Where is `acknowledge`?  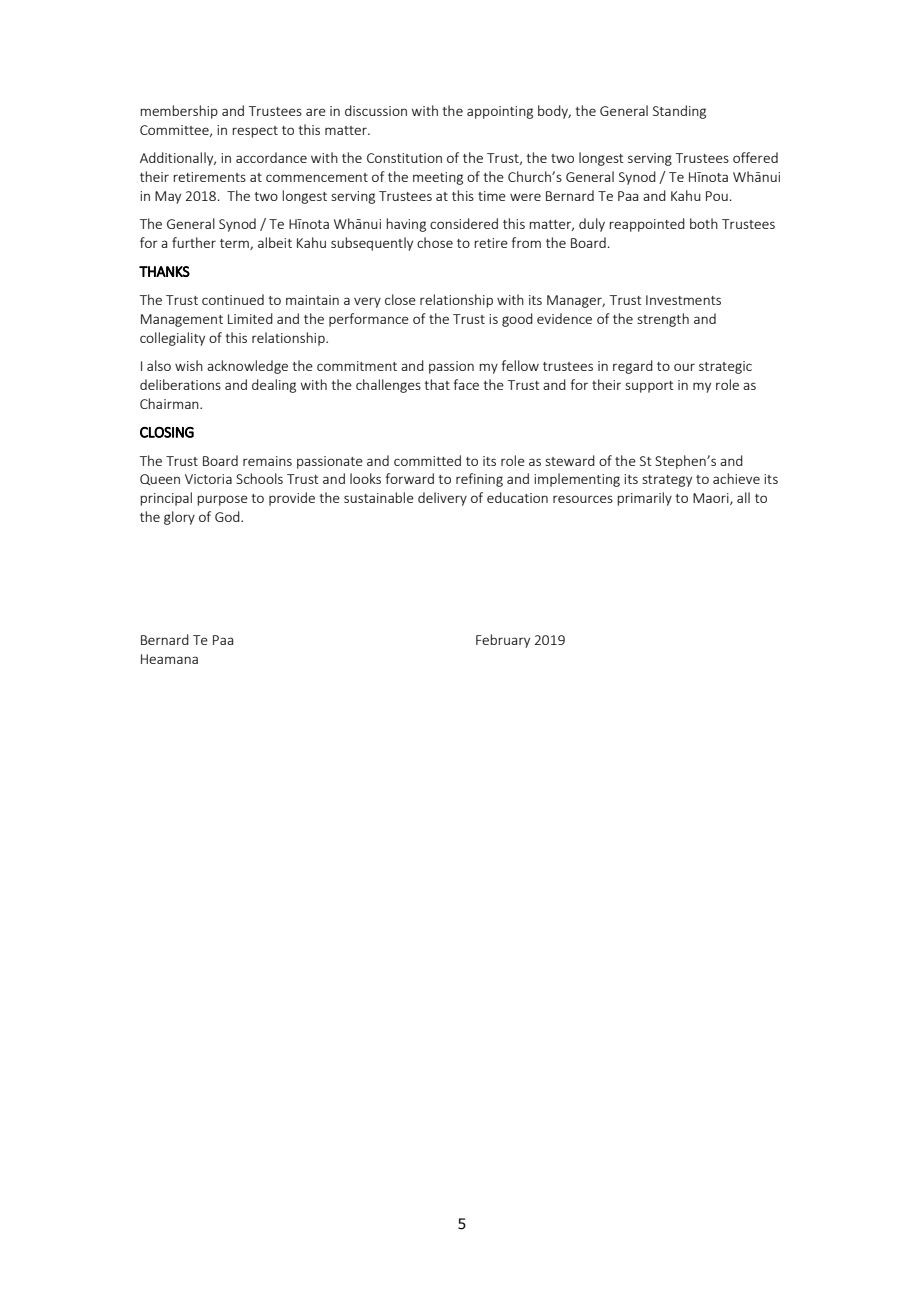 acknowledge is located at coordinates (247, 367).
